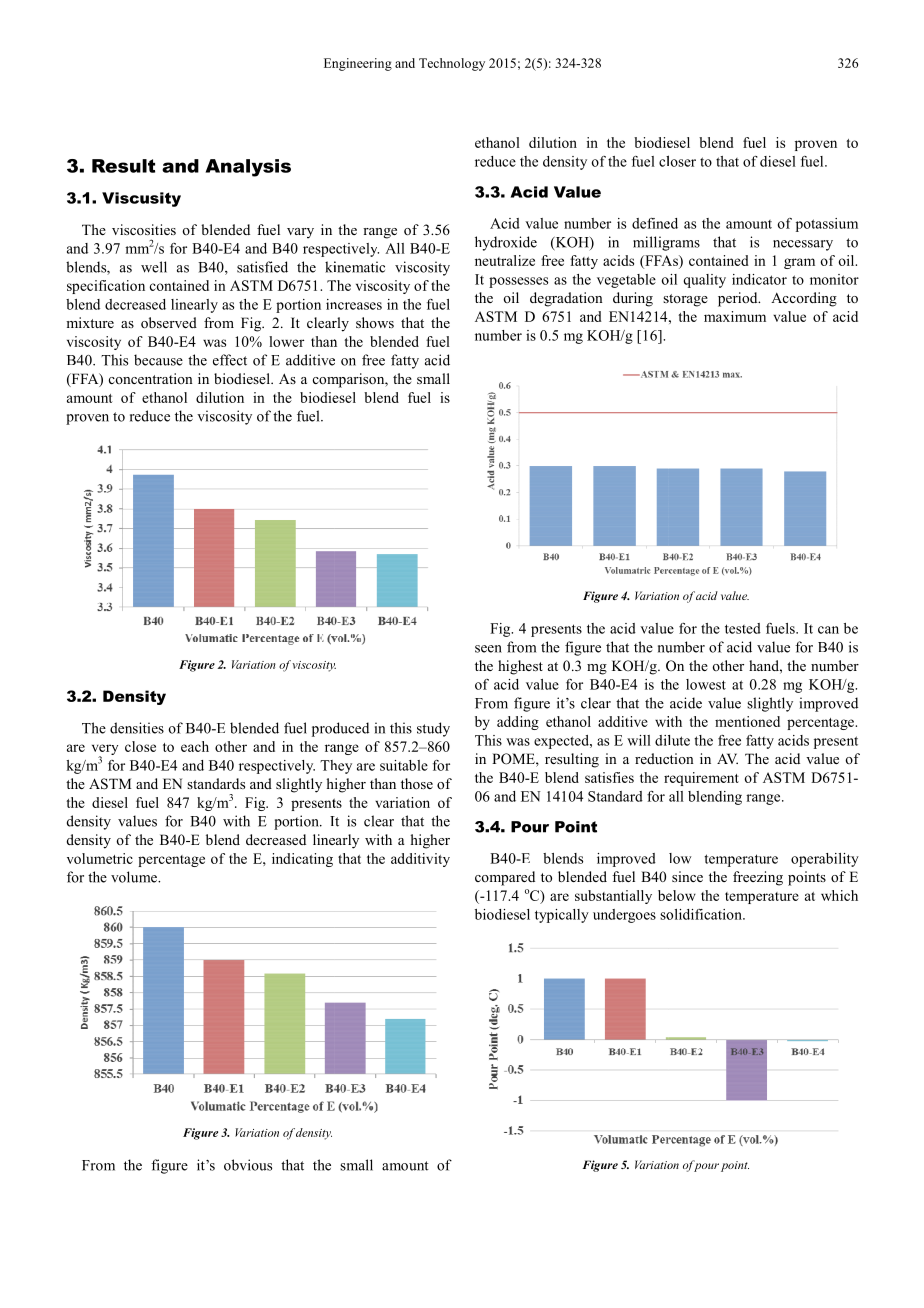 The width and height of the image is (924, 1308). I want to click on maximum, so click(735, 316).
